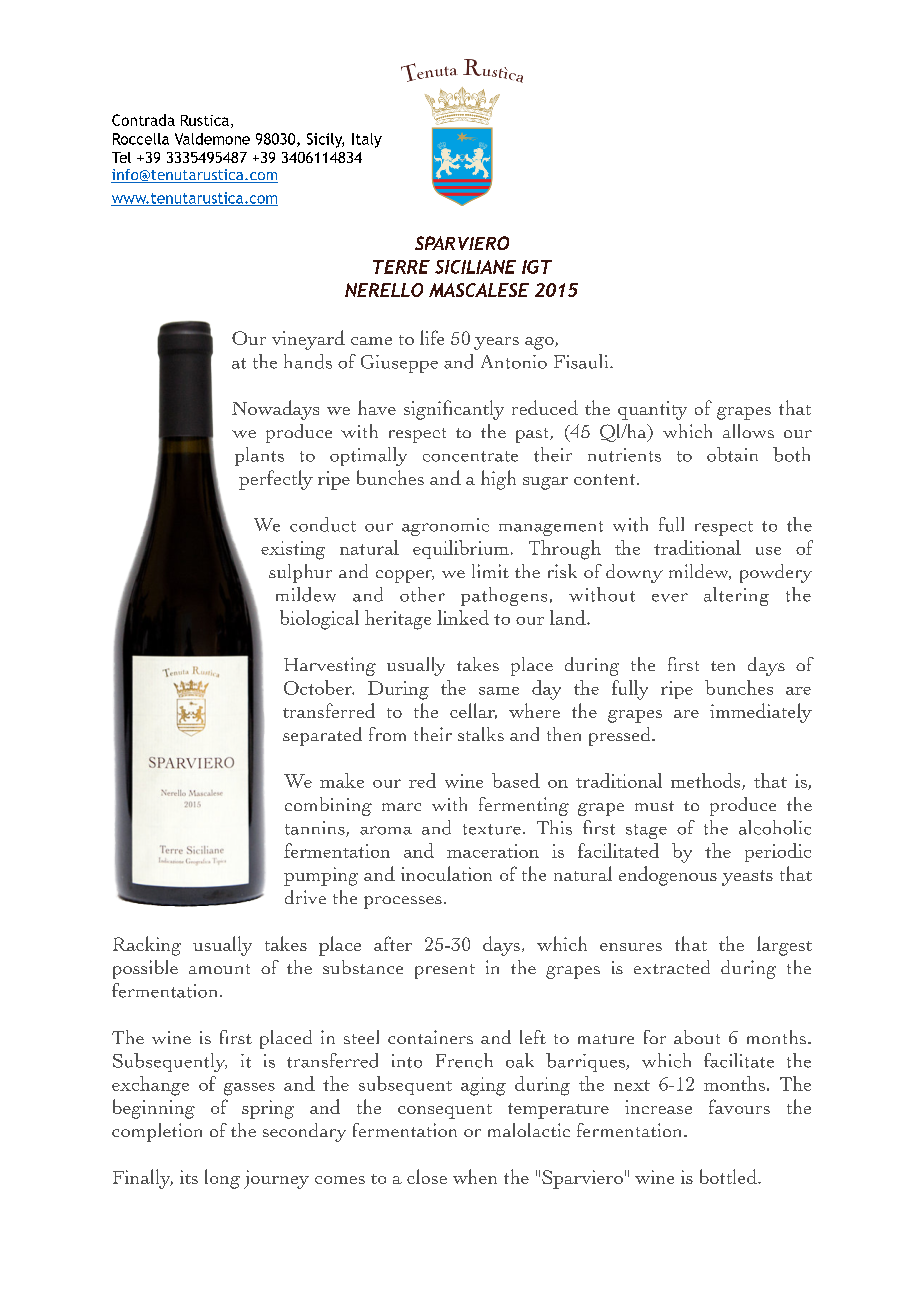 This page has width=924, height=1308. What do you see at coordinates (475, 1176) in the page?
I see `when` at bounding box center [475, 1176].
